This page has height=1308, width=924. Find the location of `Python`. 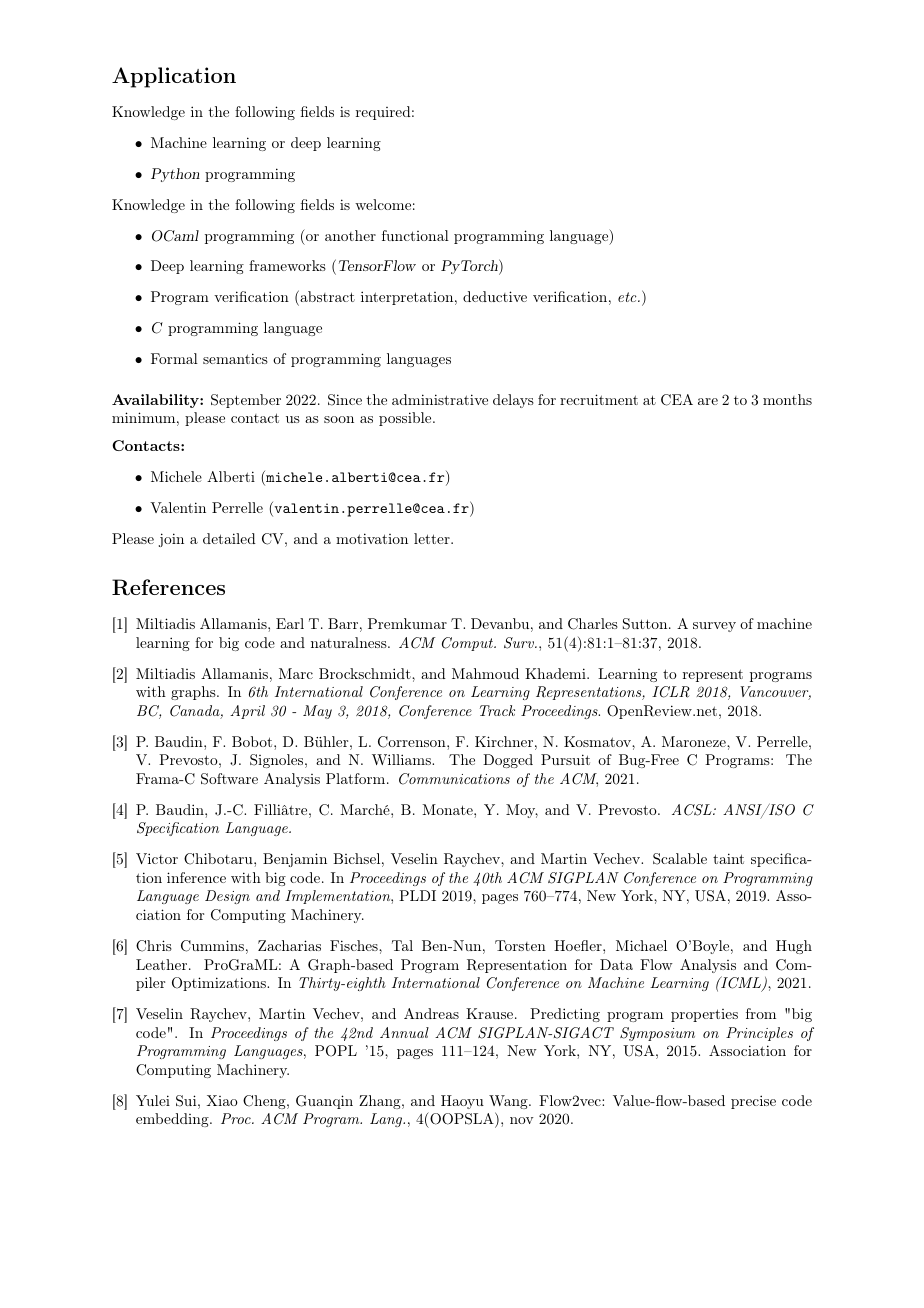

Python is located at coordinates (175, 175).
